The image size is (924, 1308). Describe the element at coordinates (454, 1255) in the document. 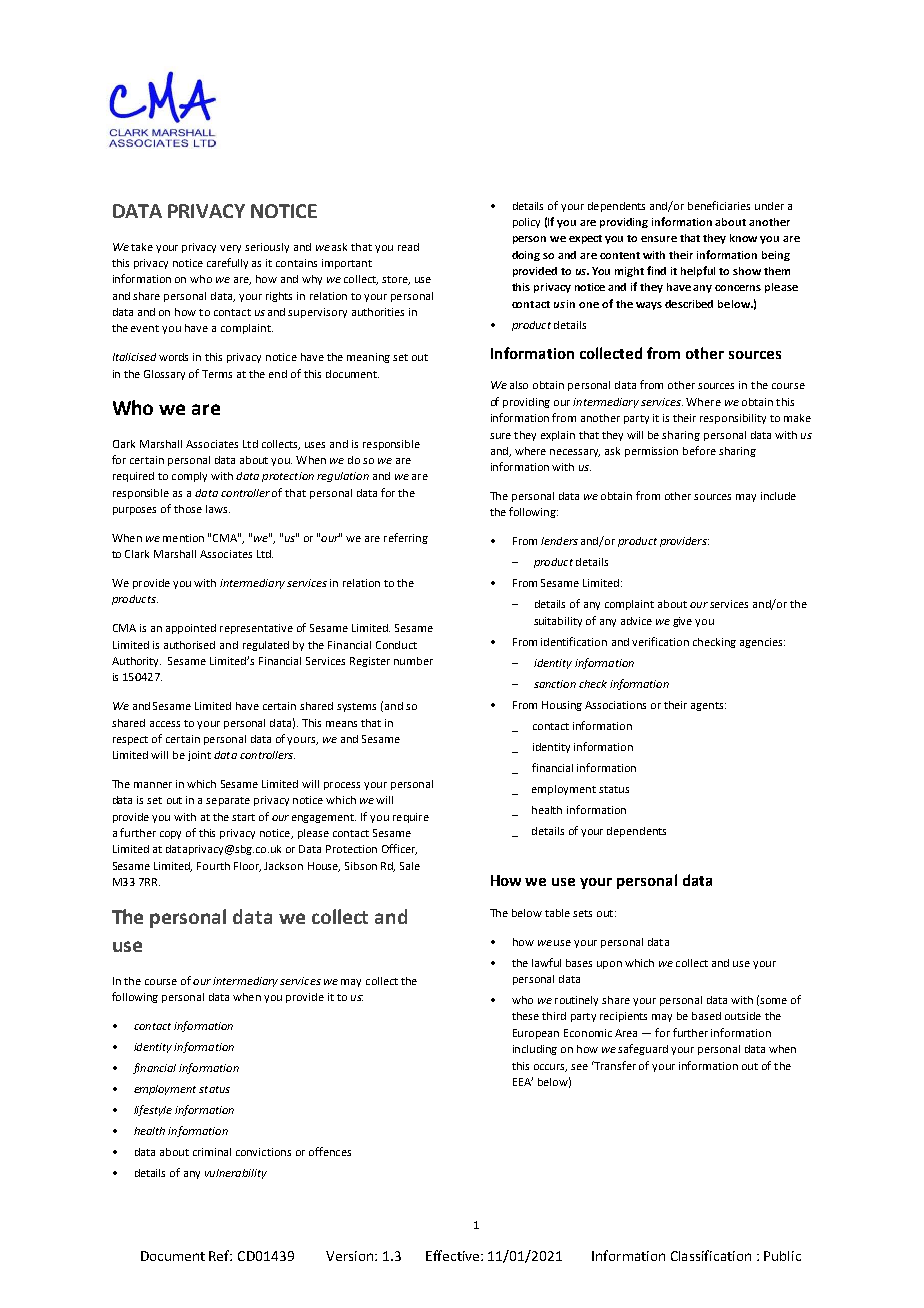

I see `Effective` at that location.
